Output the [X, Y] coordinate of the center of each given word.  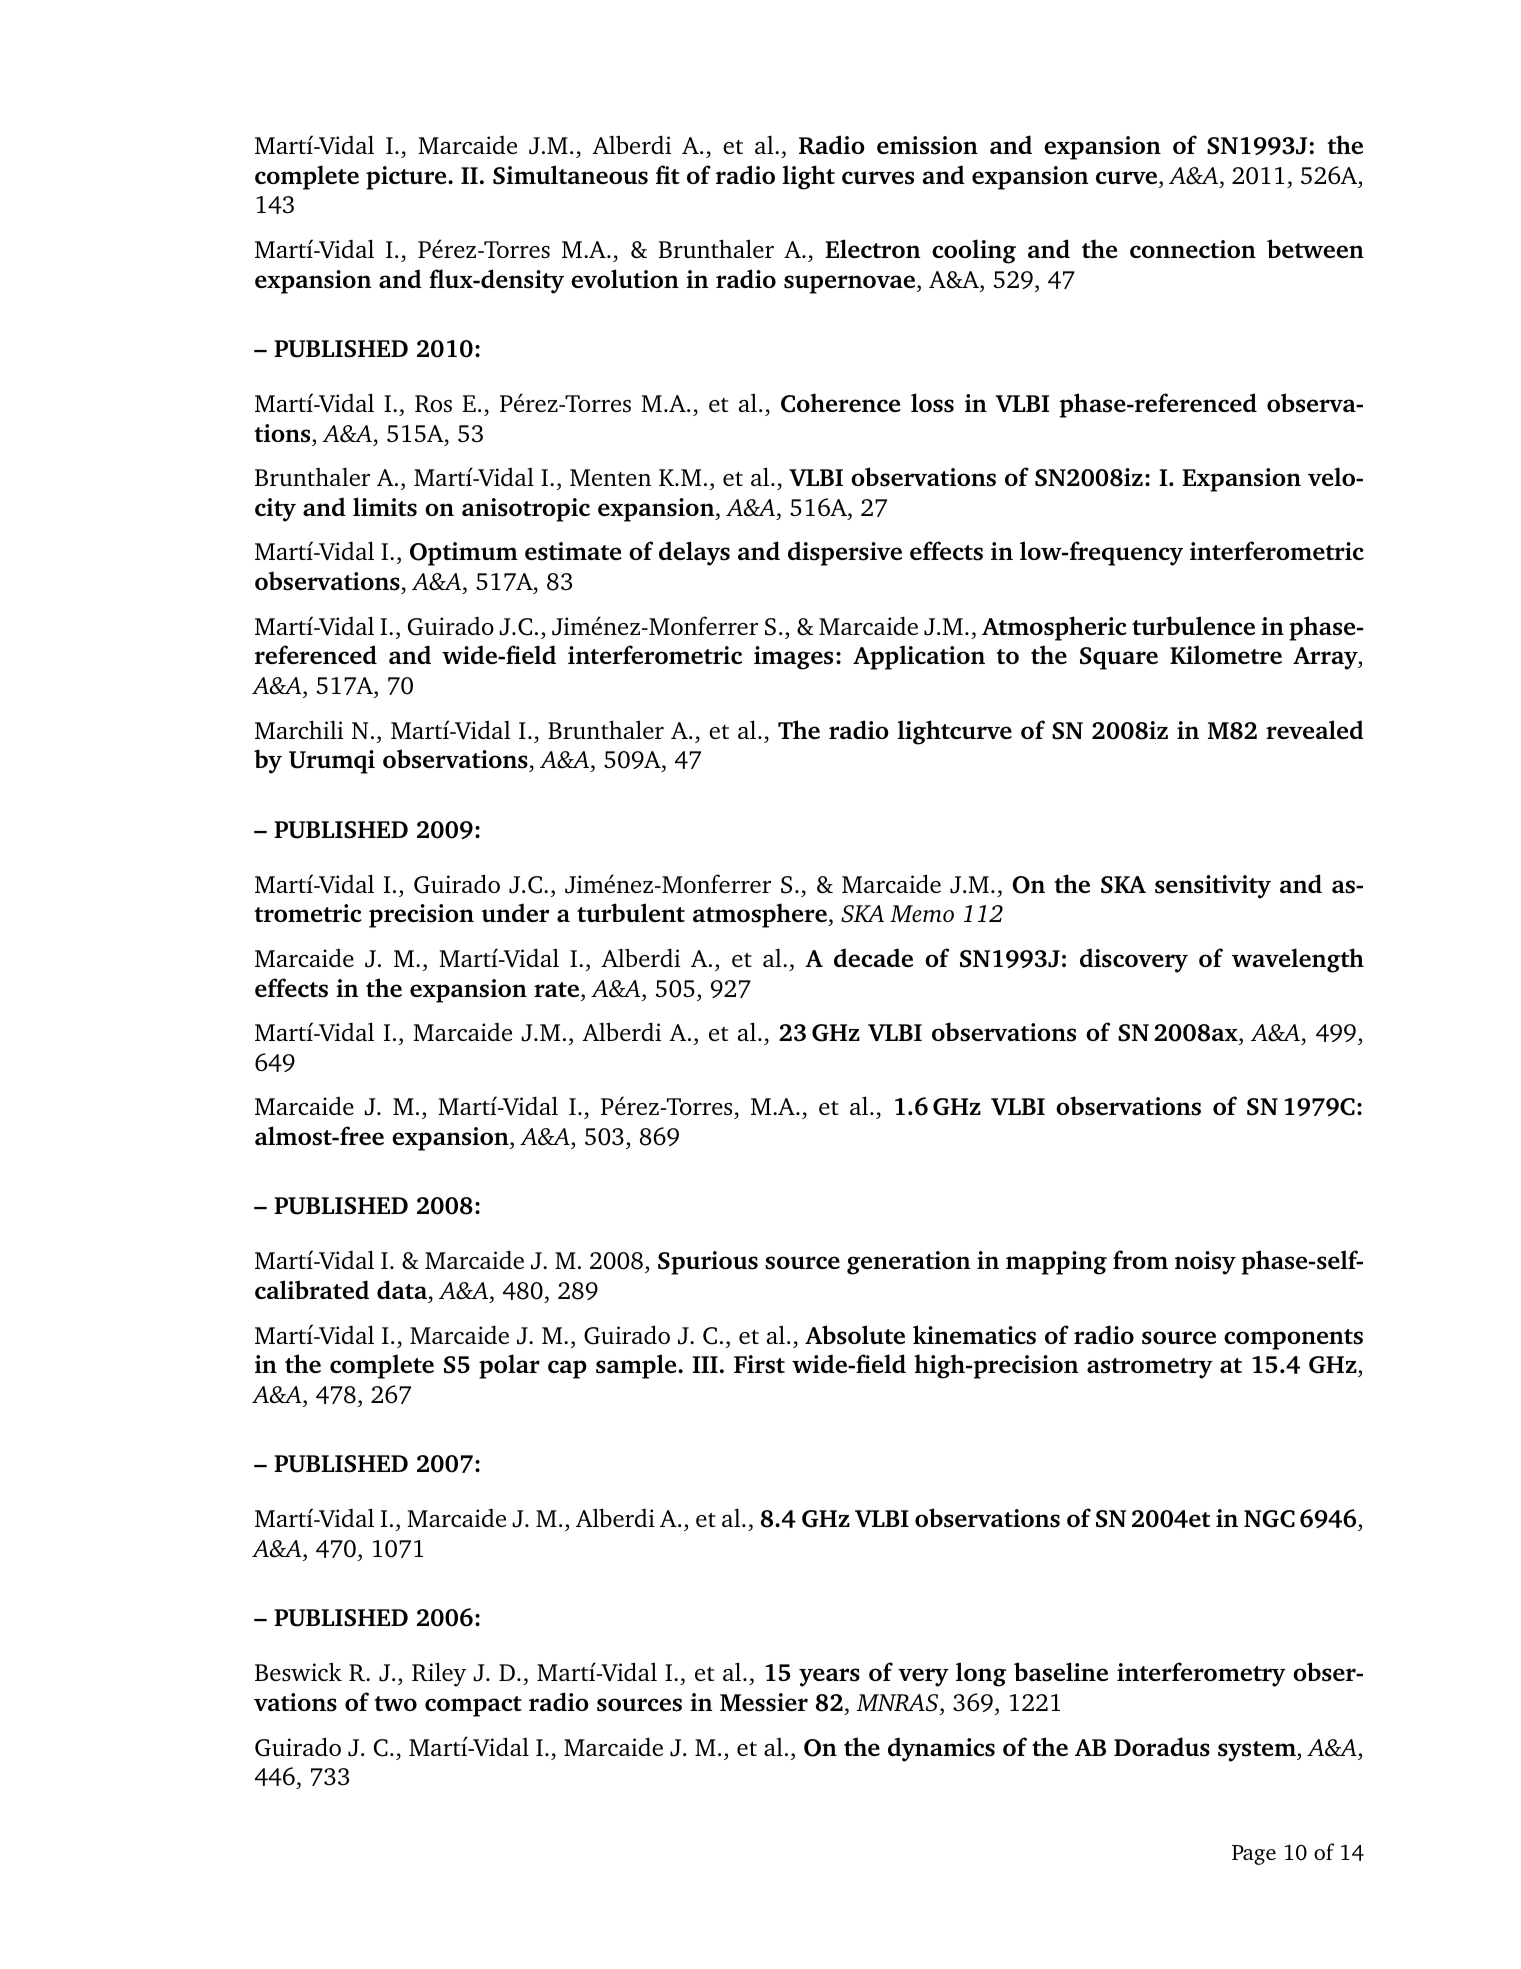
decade [873, 957]
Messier [764, 1702]
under [515, 912]
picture [407, 178]
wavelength [1298, 960]
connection [1193, 249]
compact [473, 1706]
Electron [872, 248]
